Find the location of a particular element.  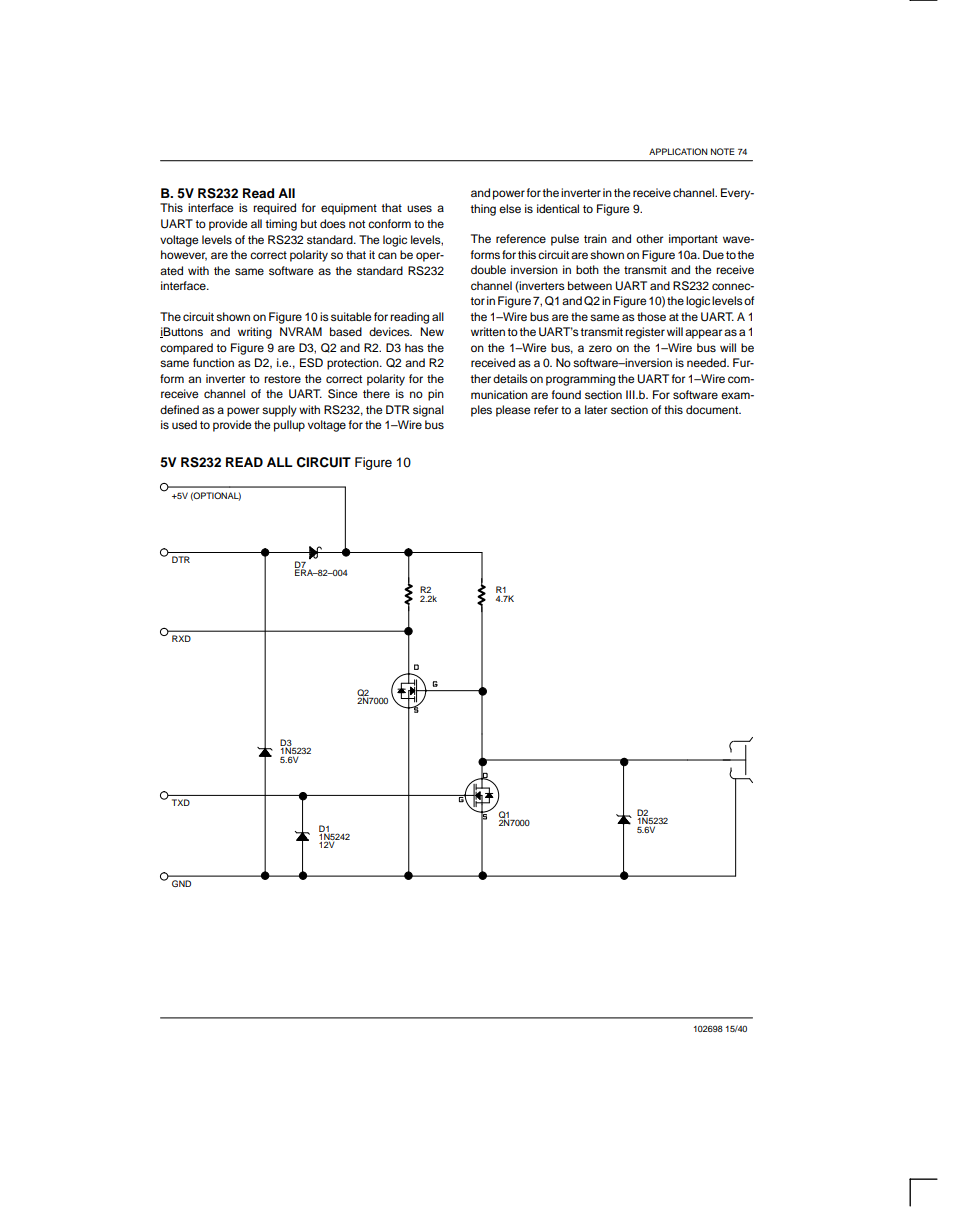

signal is located at coordinates (428, 411).
